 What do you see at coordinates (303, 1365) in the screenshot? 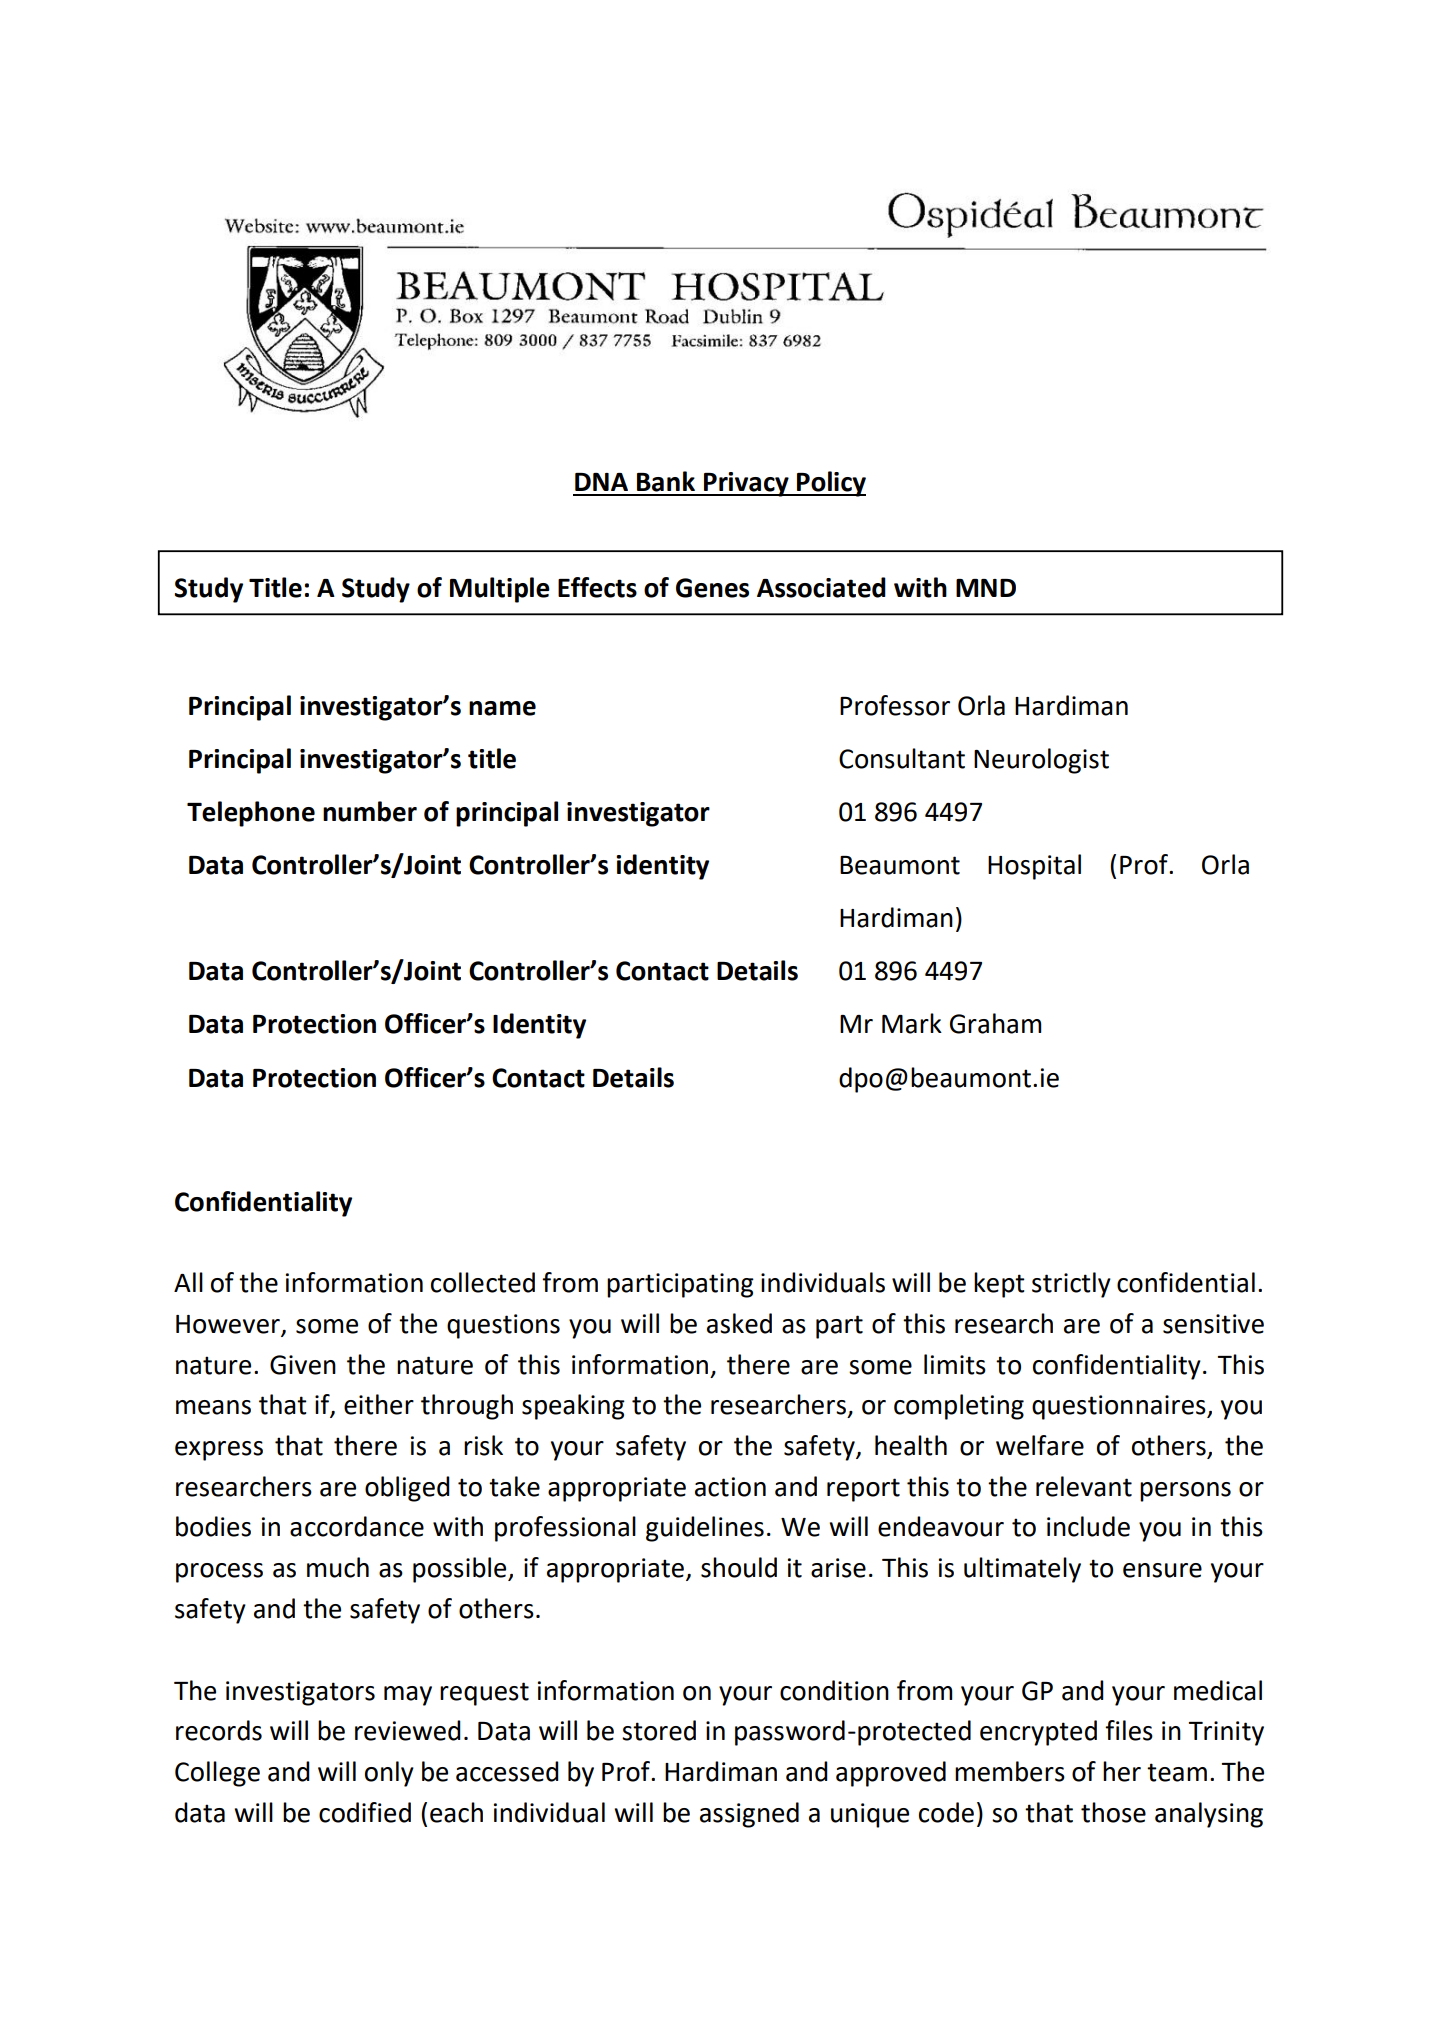
I see `Given` at bounding box center [303, 1365].
